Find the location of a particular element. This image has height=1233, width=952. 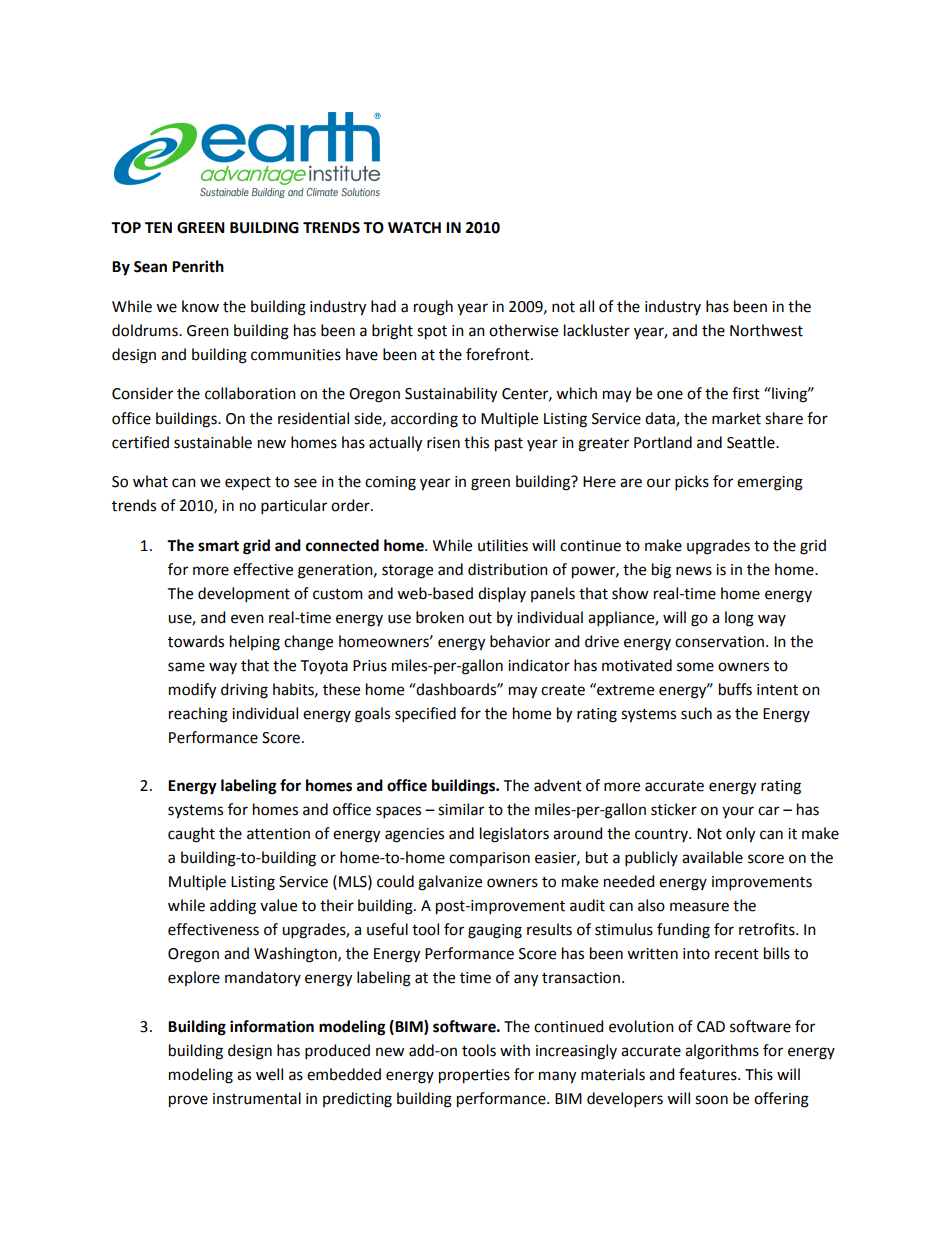

same is located at coordinates (186, 667).
